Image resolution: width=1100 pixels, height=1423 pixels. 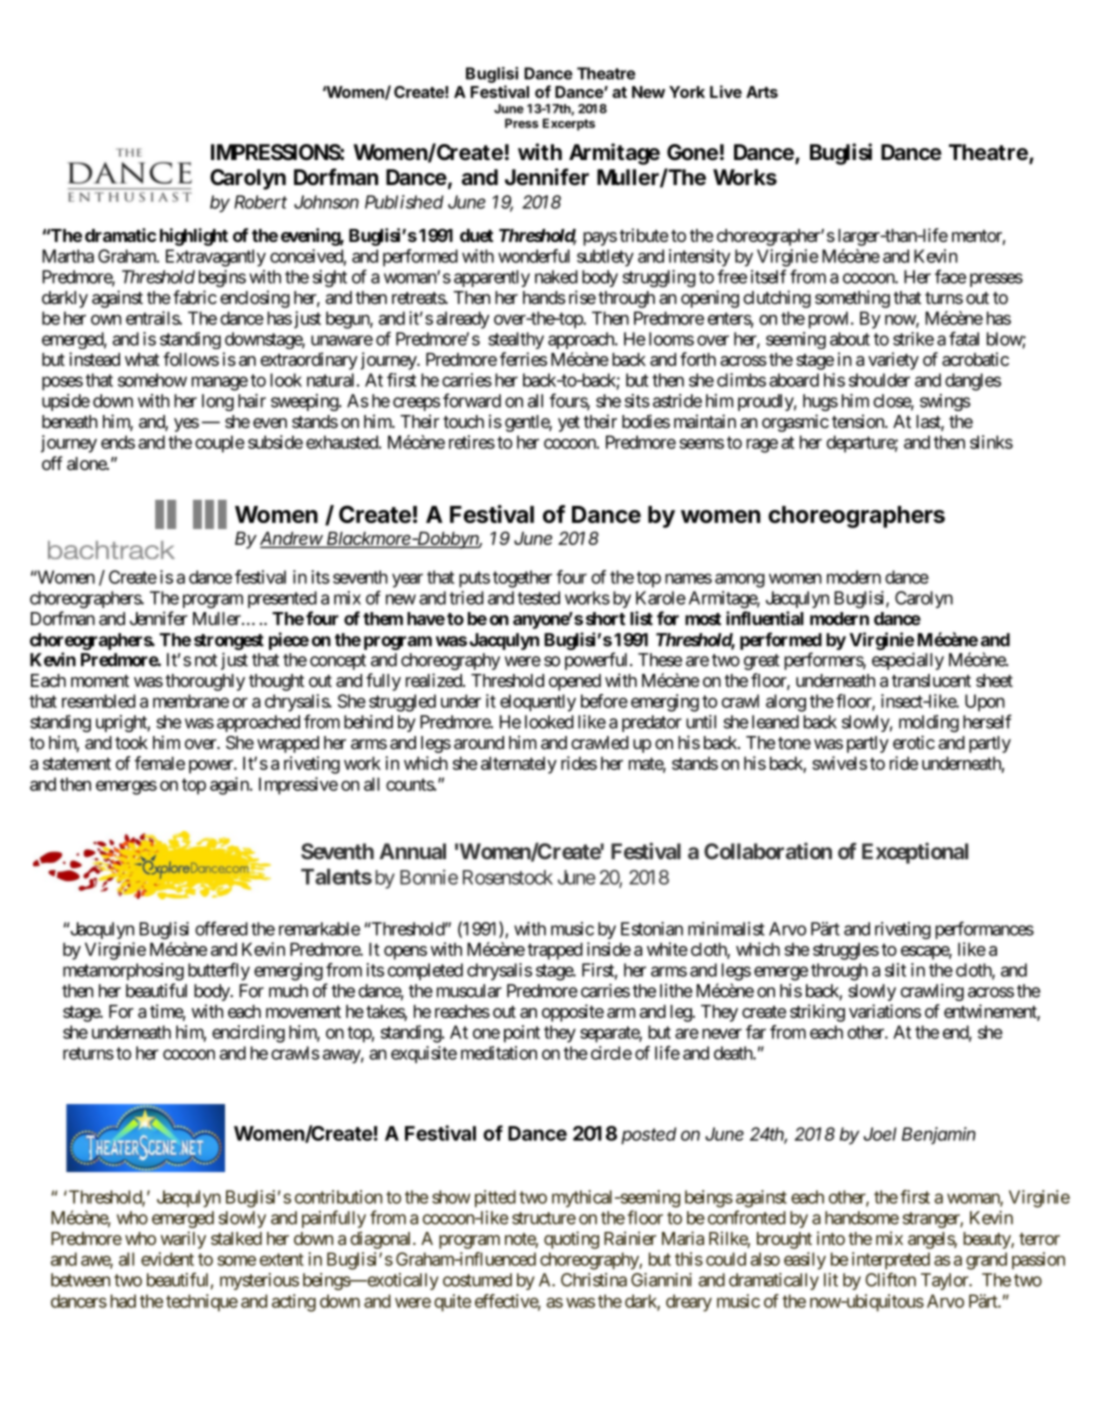 I want to click on evident, so click(x=167, y=1259).
